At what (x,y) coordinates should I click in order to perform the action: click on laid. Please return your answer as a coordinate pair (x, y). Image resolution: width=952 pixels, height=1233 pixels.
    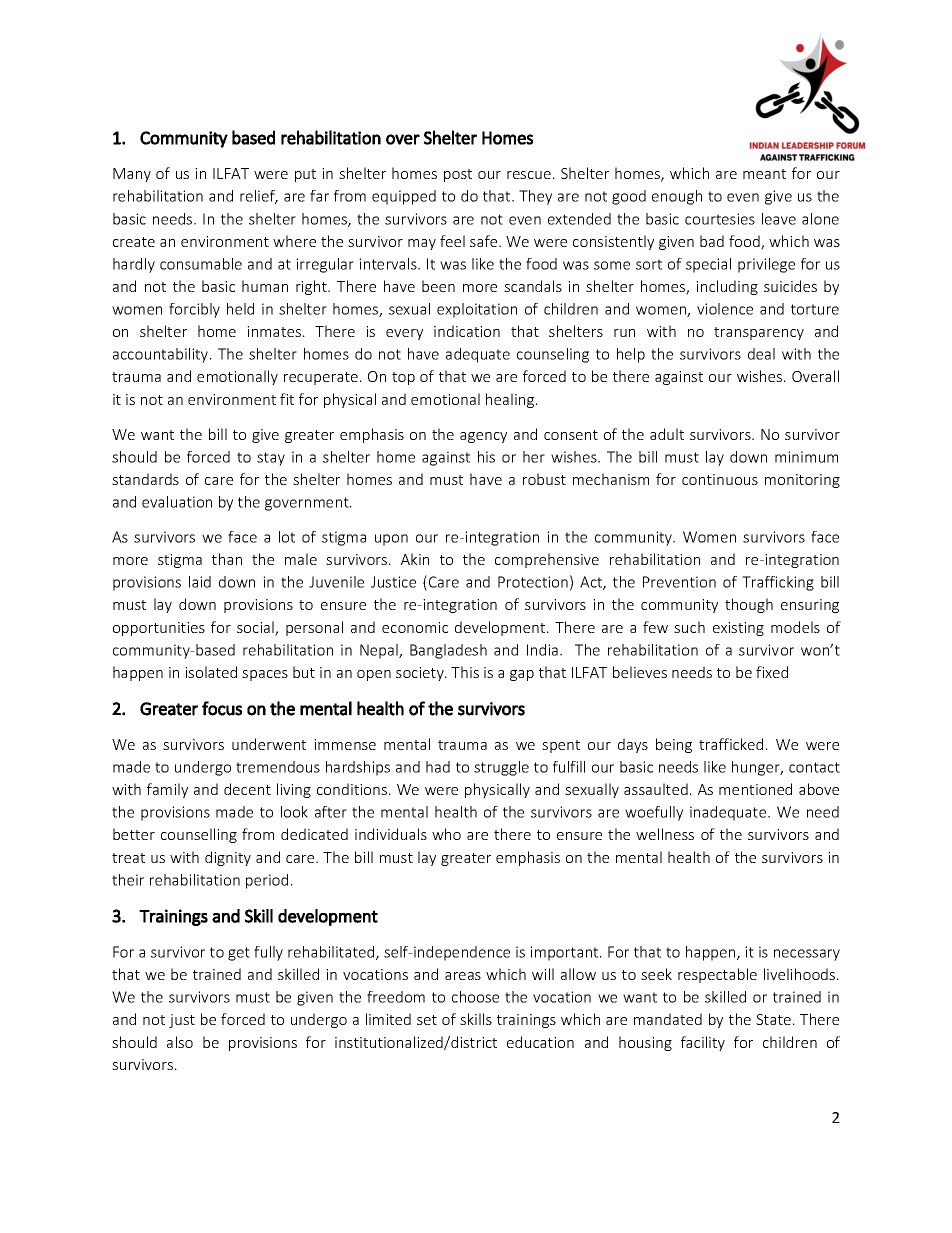
    Looking at the image, I should click on (200, 582).
